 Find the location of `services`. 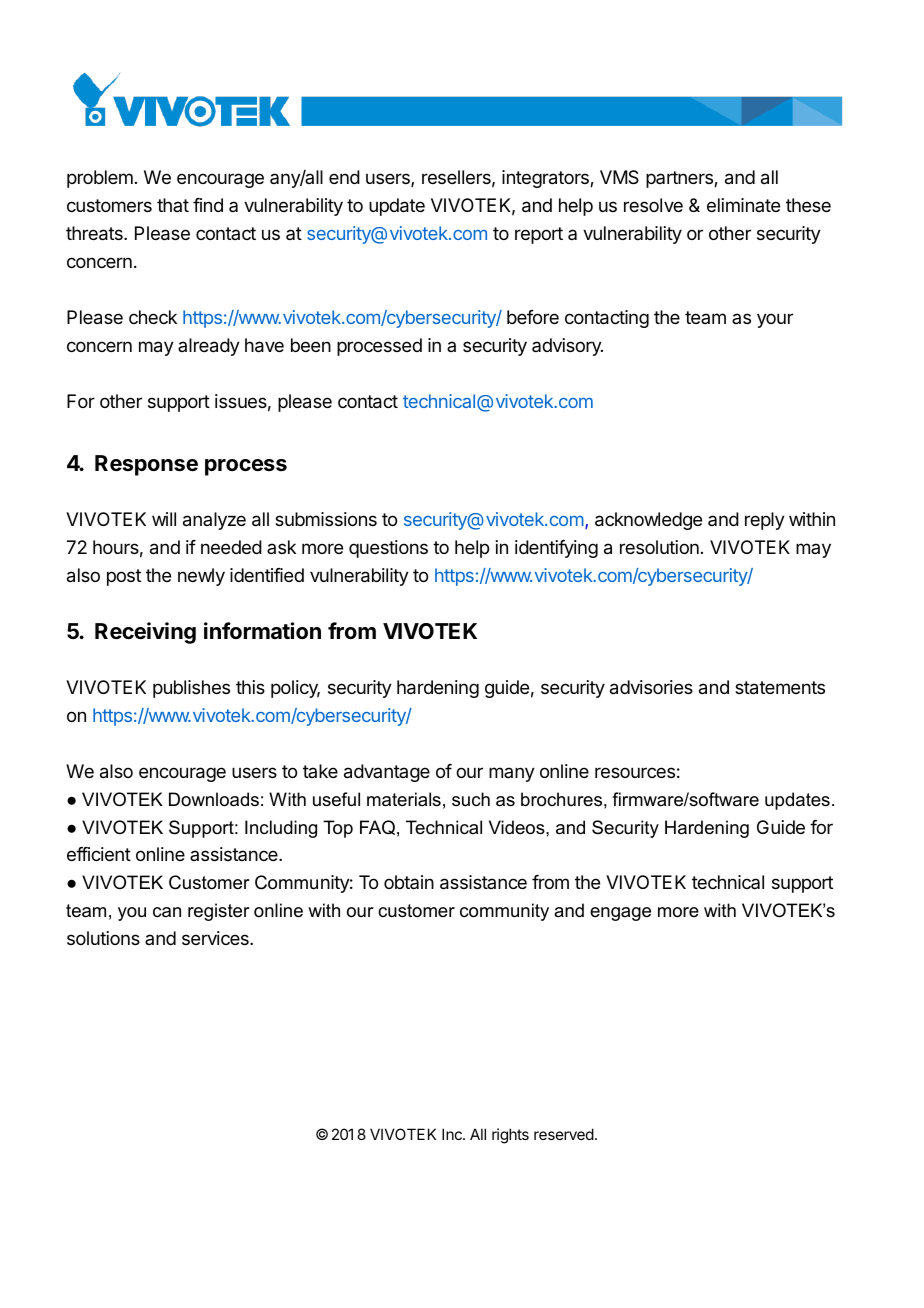

services is located at coordinates (216, 938).
